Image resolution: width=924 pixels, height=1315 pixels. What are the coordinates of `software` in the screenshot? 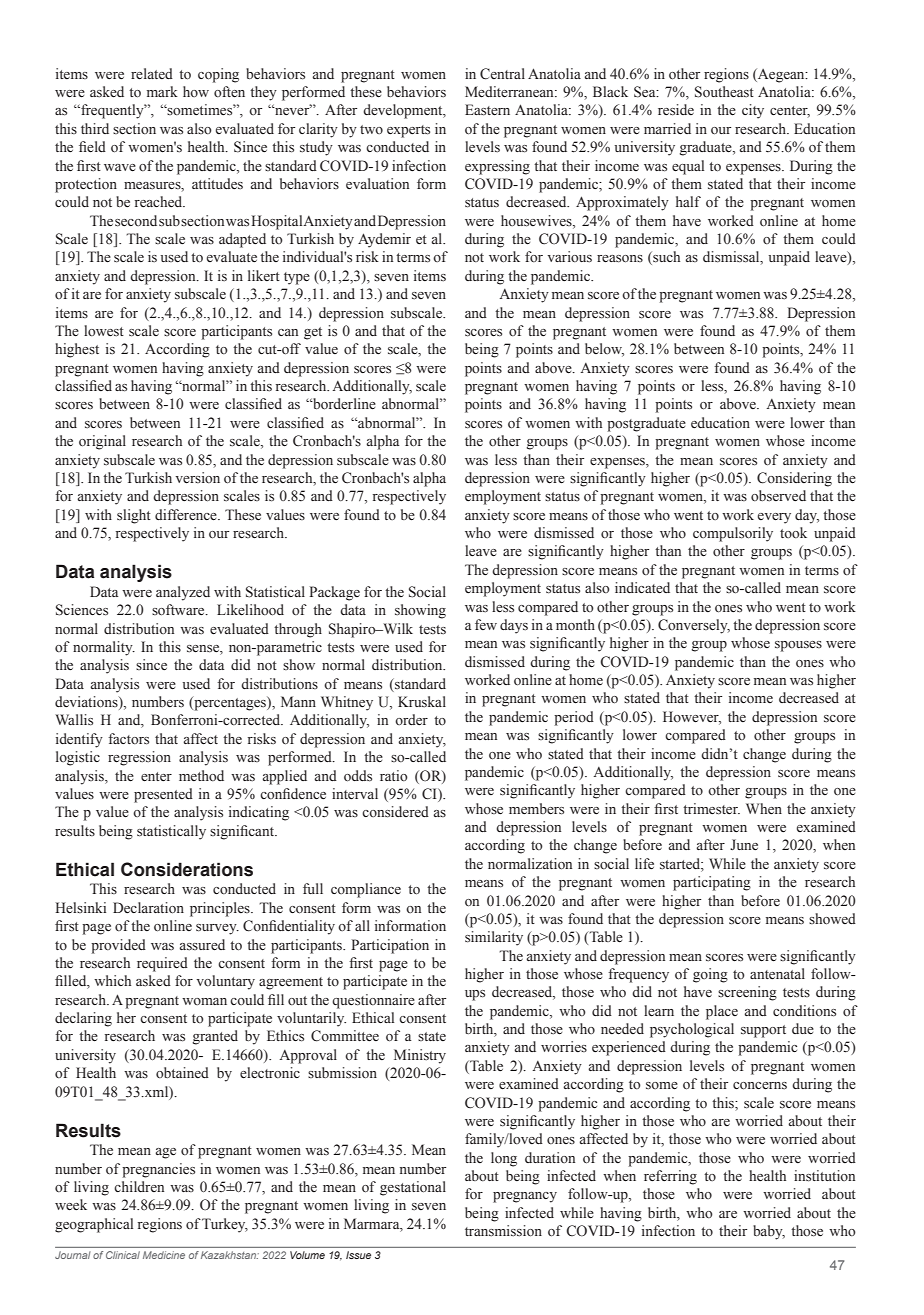 It's located at (179, 610).
